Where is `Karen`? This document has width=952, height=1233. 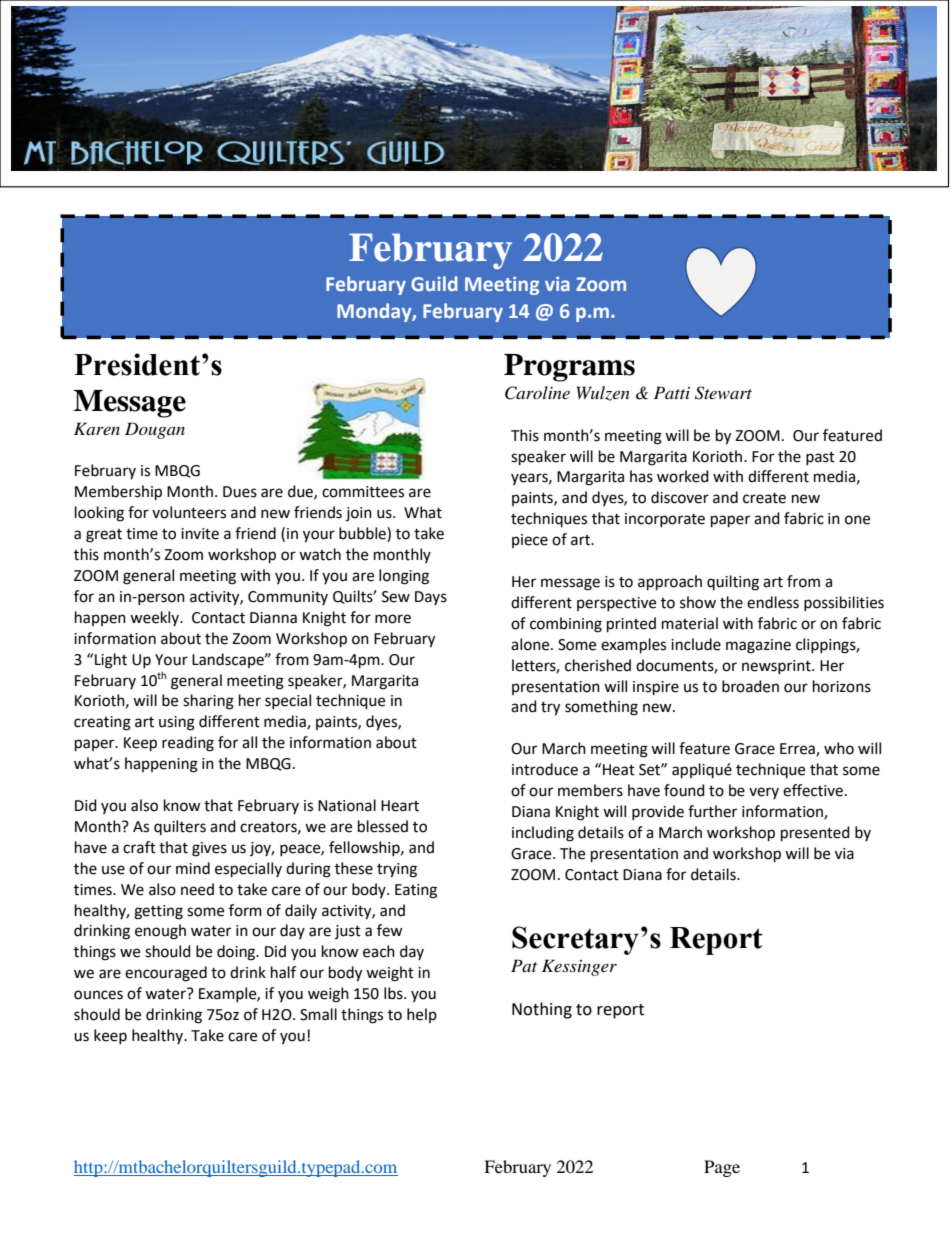 Karen is located at coordinates (97, 428).
